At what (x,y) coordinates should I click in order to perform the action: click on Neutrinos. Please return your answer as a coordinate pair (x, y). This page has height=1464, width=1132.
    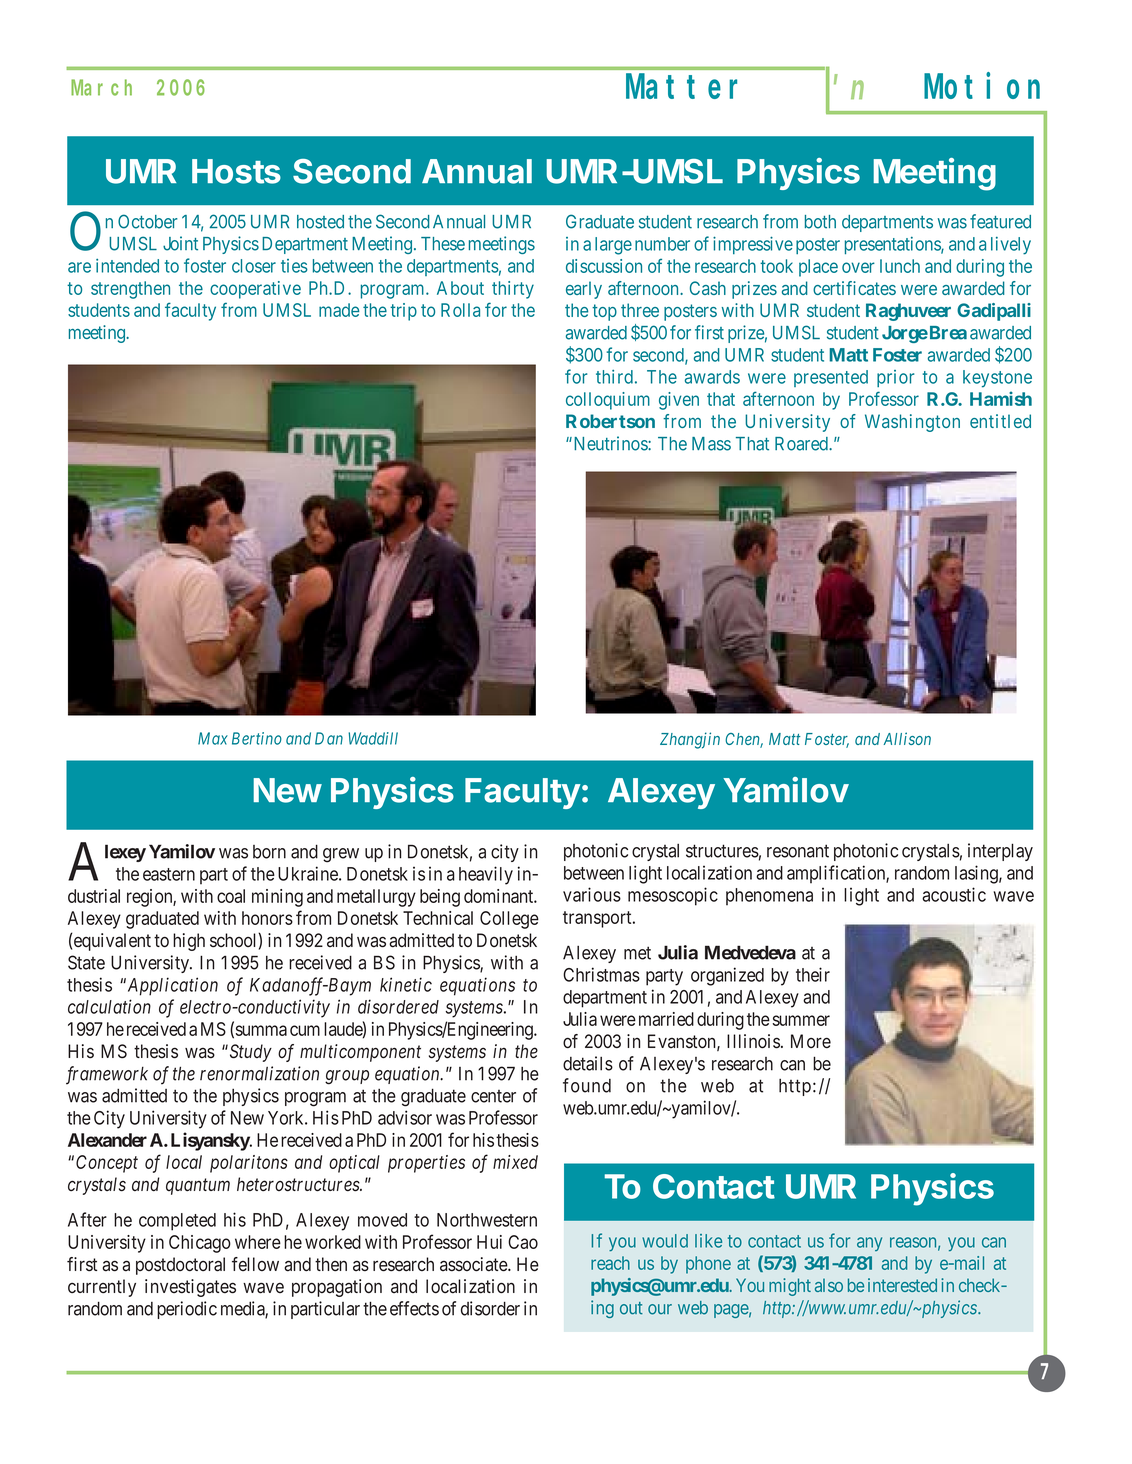
    Looking at the image, I should click on (610, 443).
